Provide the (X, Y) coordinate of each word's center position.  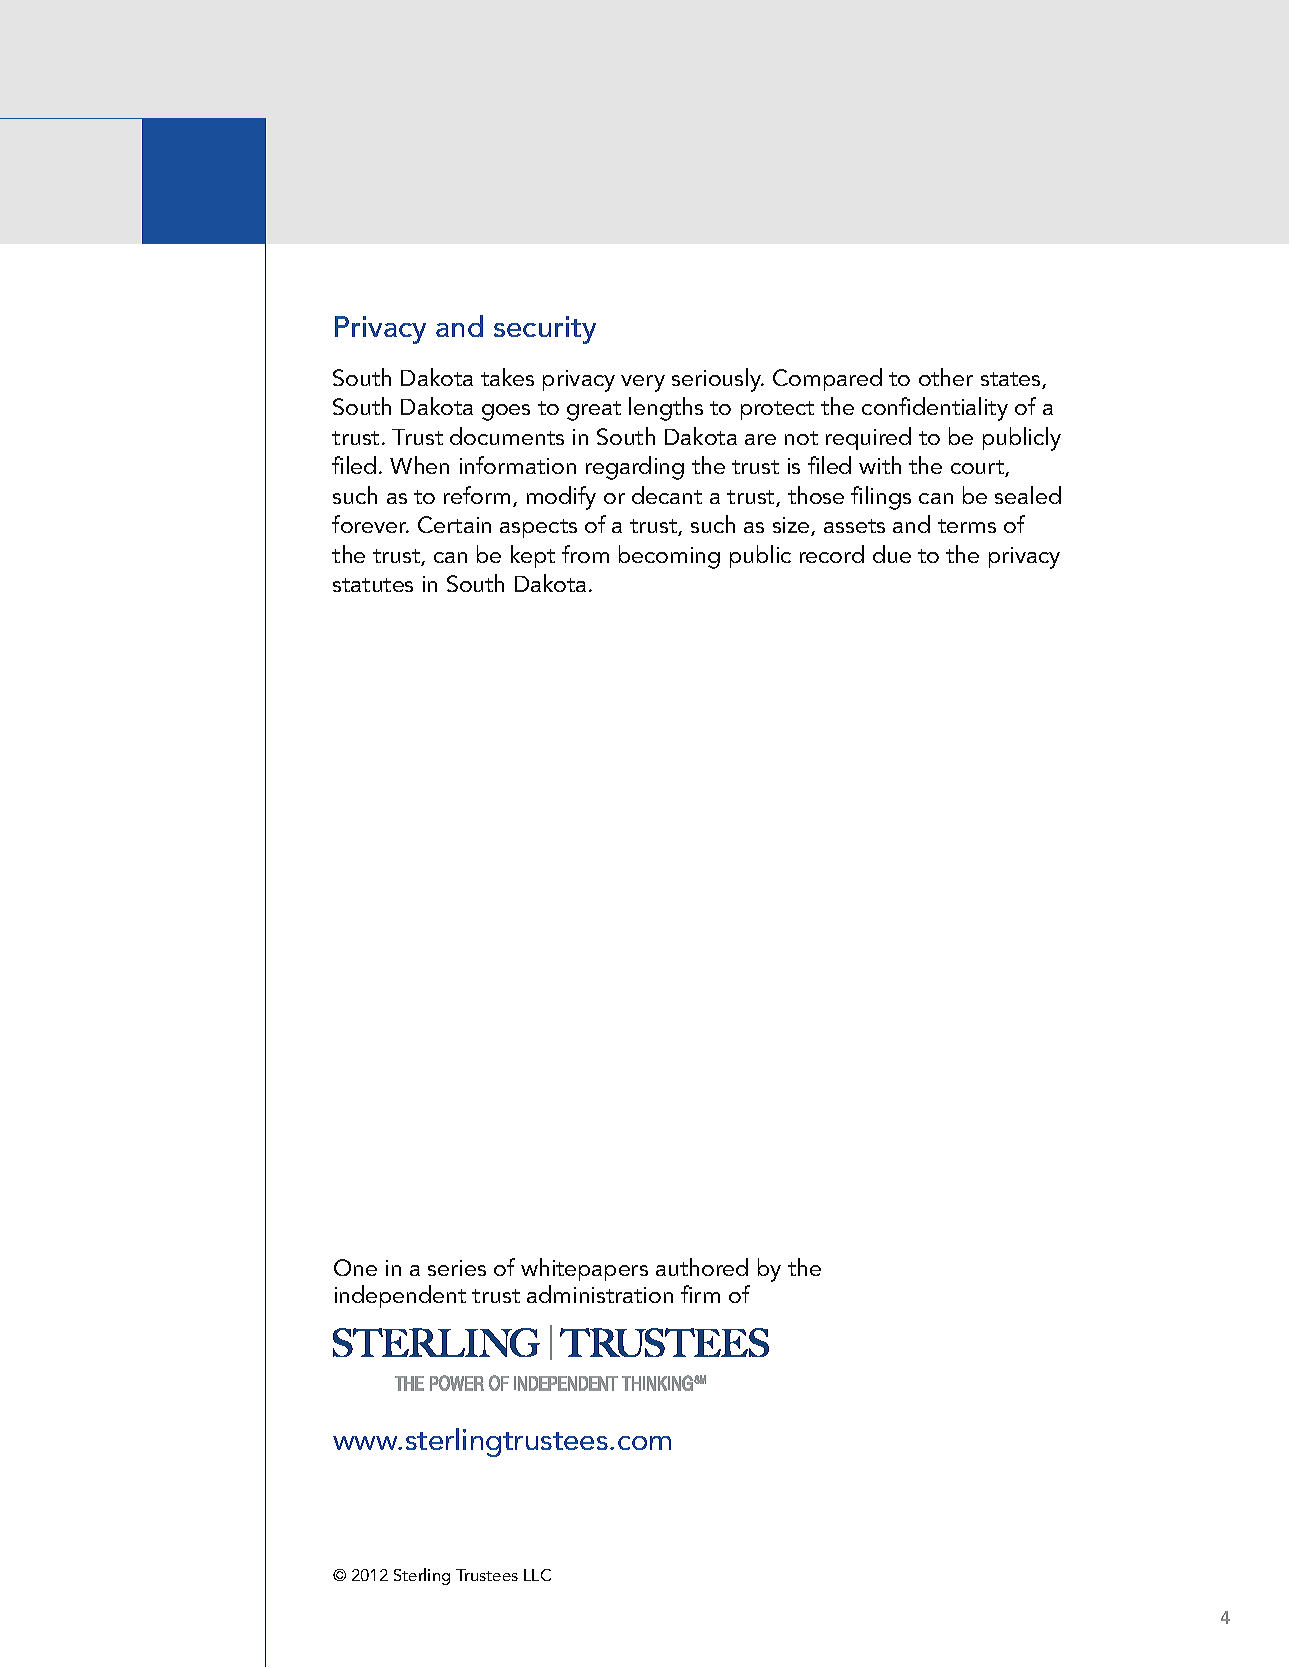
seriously (718, 380)
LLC (537, 1575)
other (946, 377)
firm (700, 1294)
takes (507, 377)
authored (702, 1267)
